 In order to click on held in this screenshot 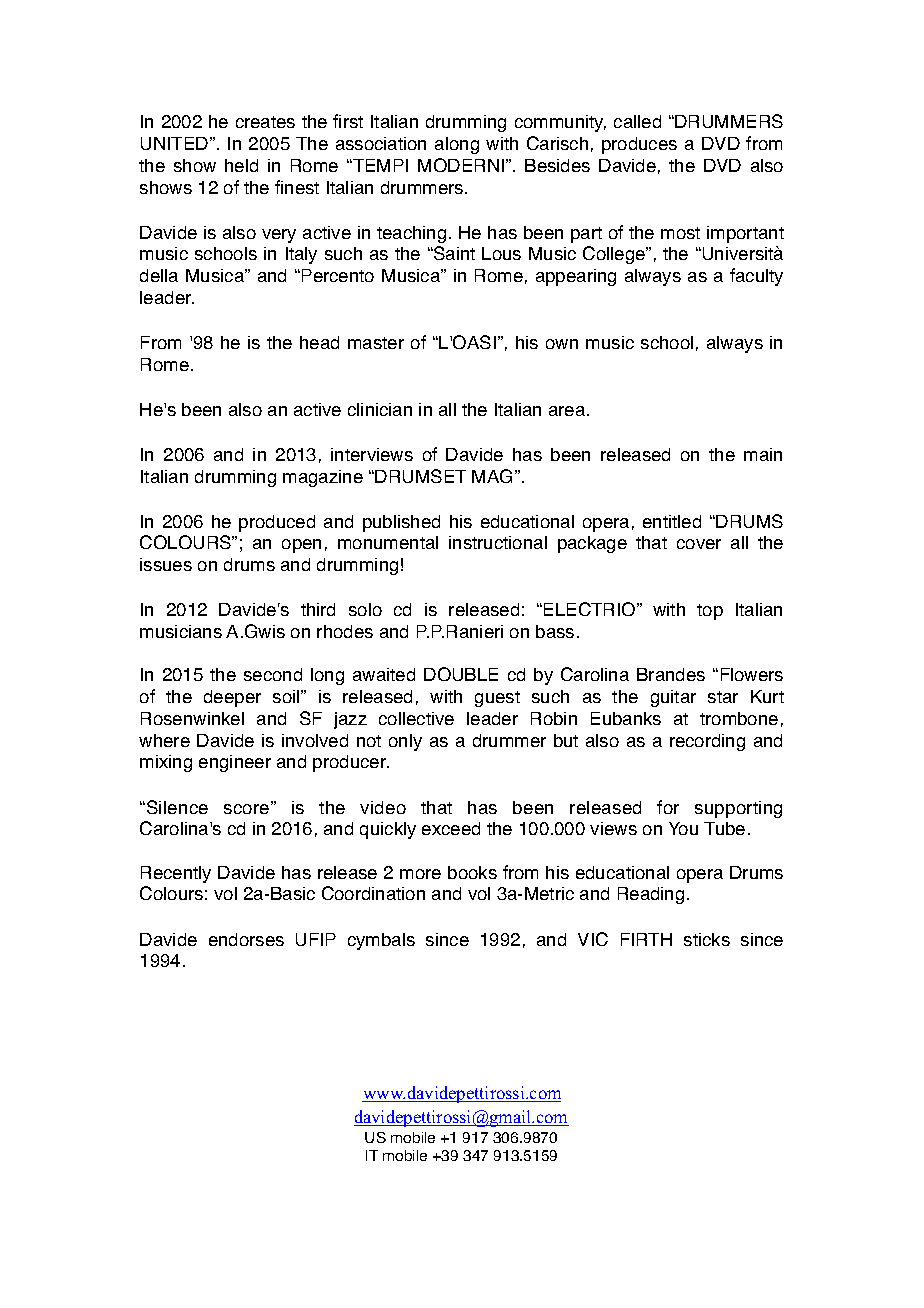, I will do `click(241, 165)`.
